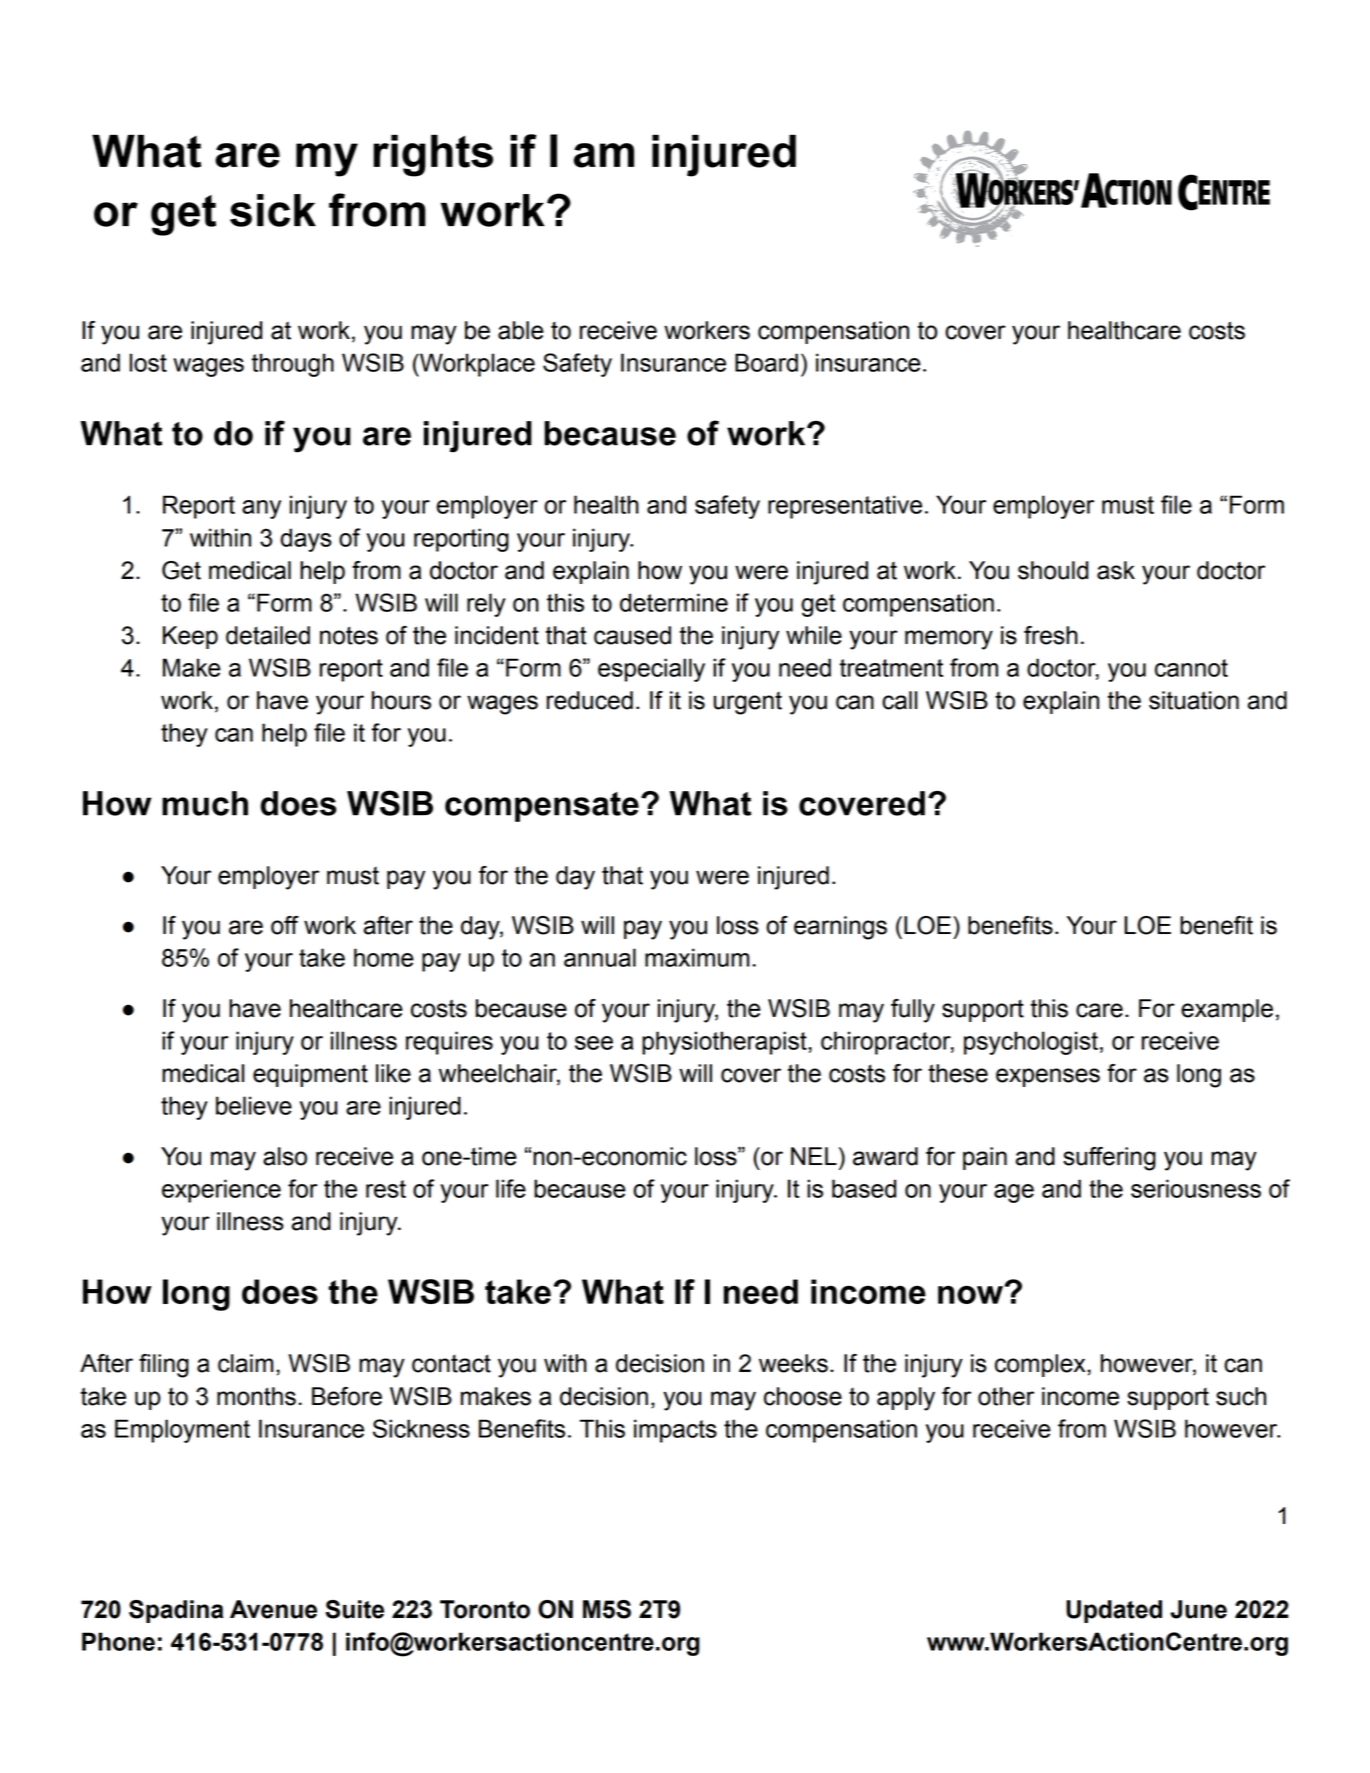 The image size is (1370, 1773). What do you see at coordinates (697, 957) in the image?
I see `maximum` at bounding box center [697, 957].
